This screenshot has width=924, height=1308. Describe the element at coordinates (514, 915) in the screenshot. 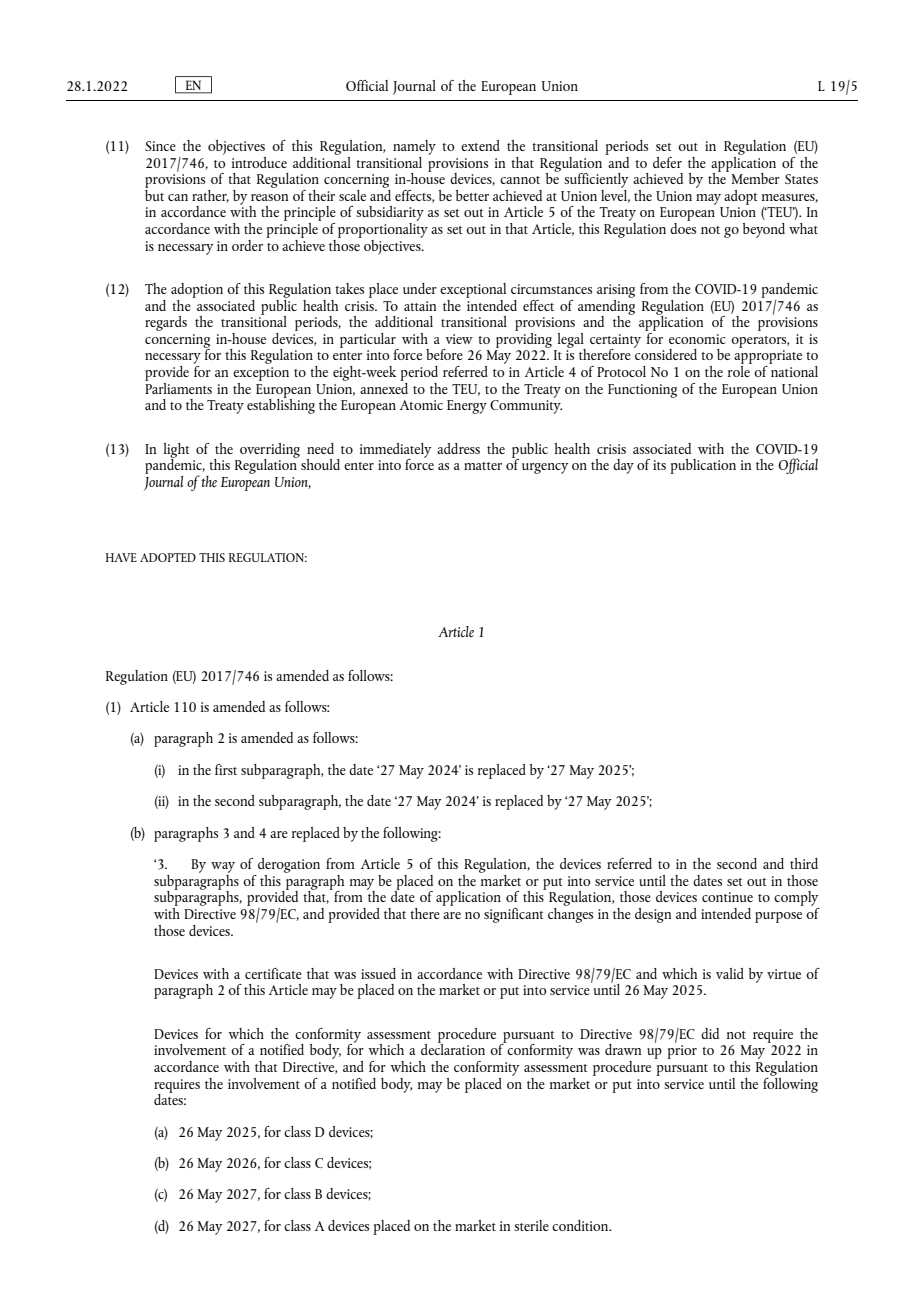

I see `significant` at that location.
